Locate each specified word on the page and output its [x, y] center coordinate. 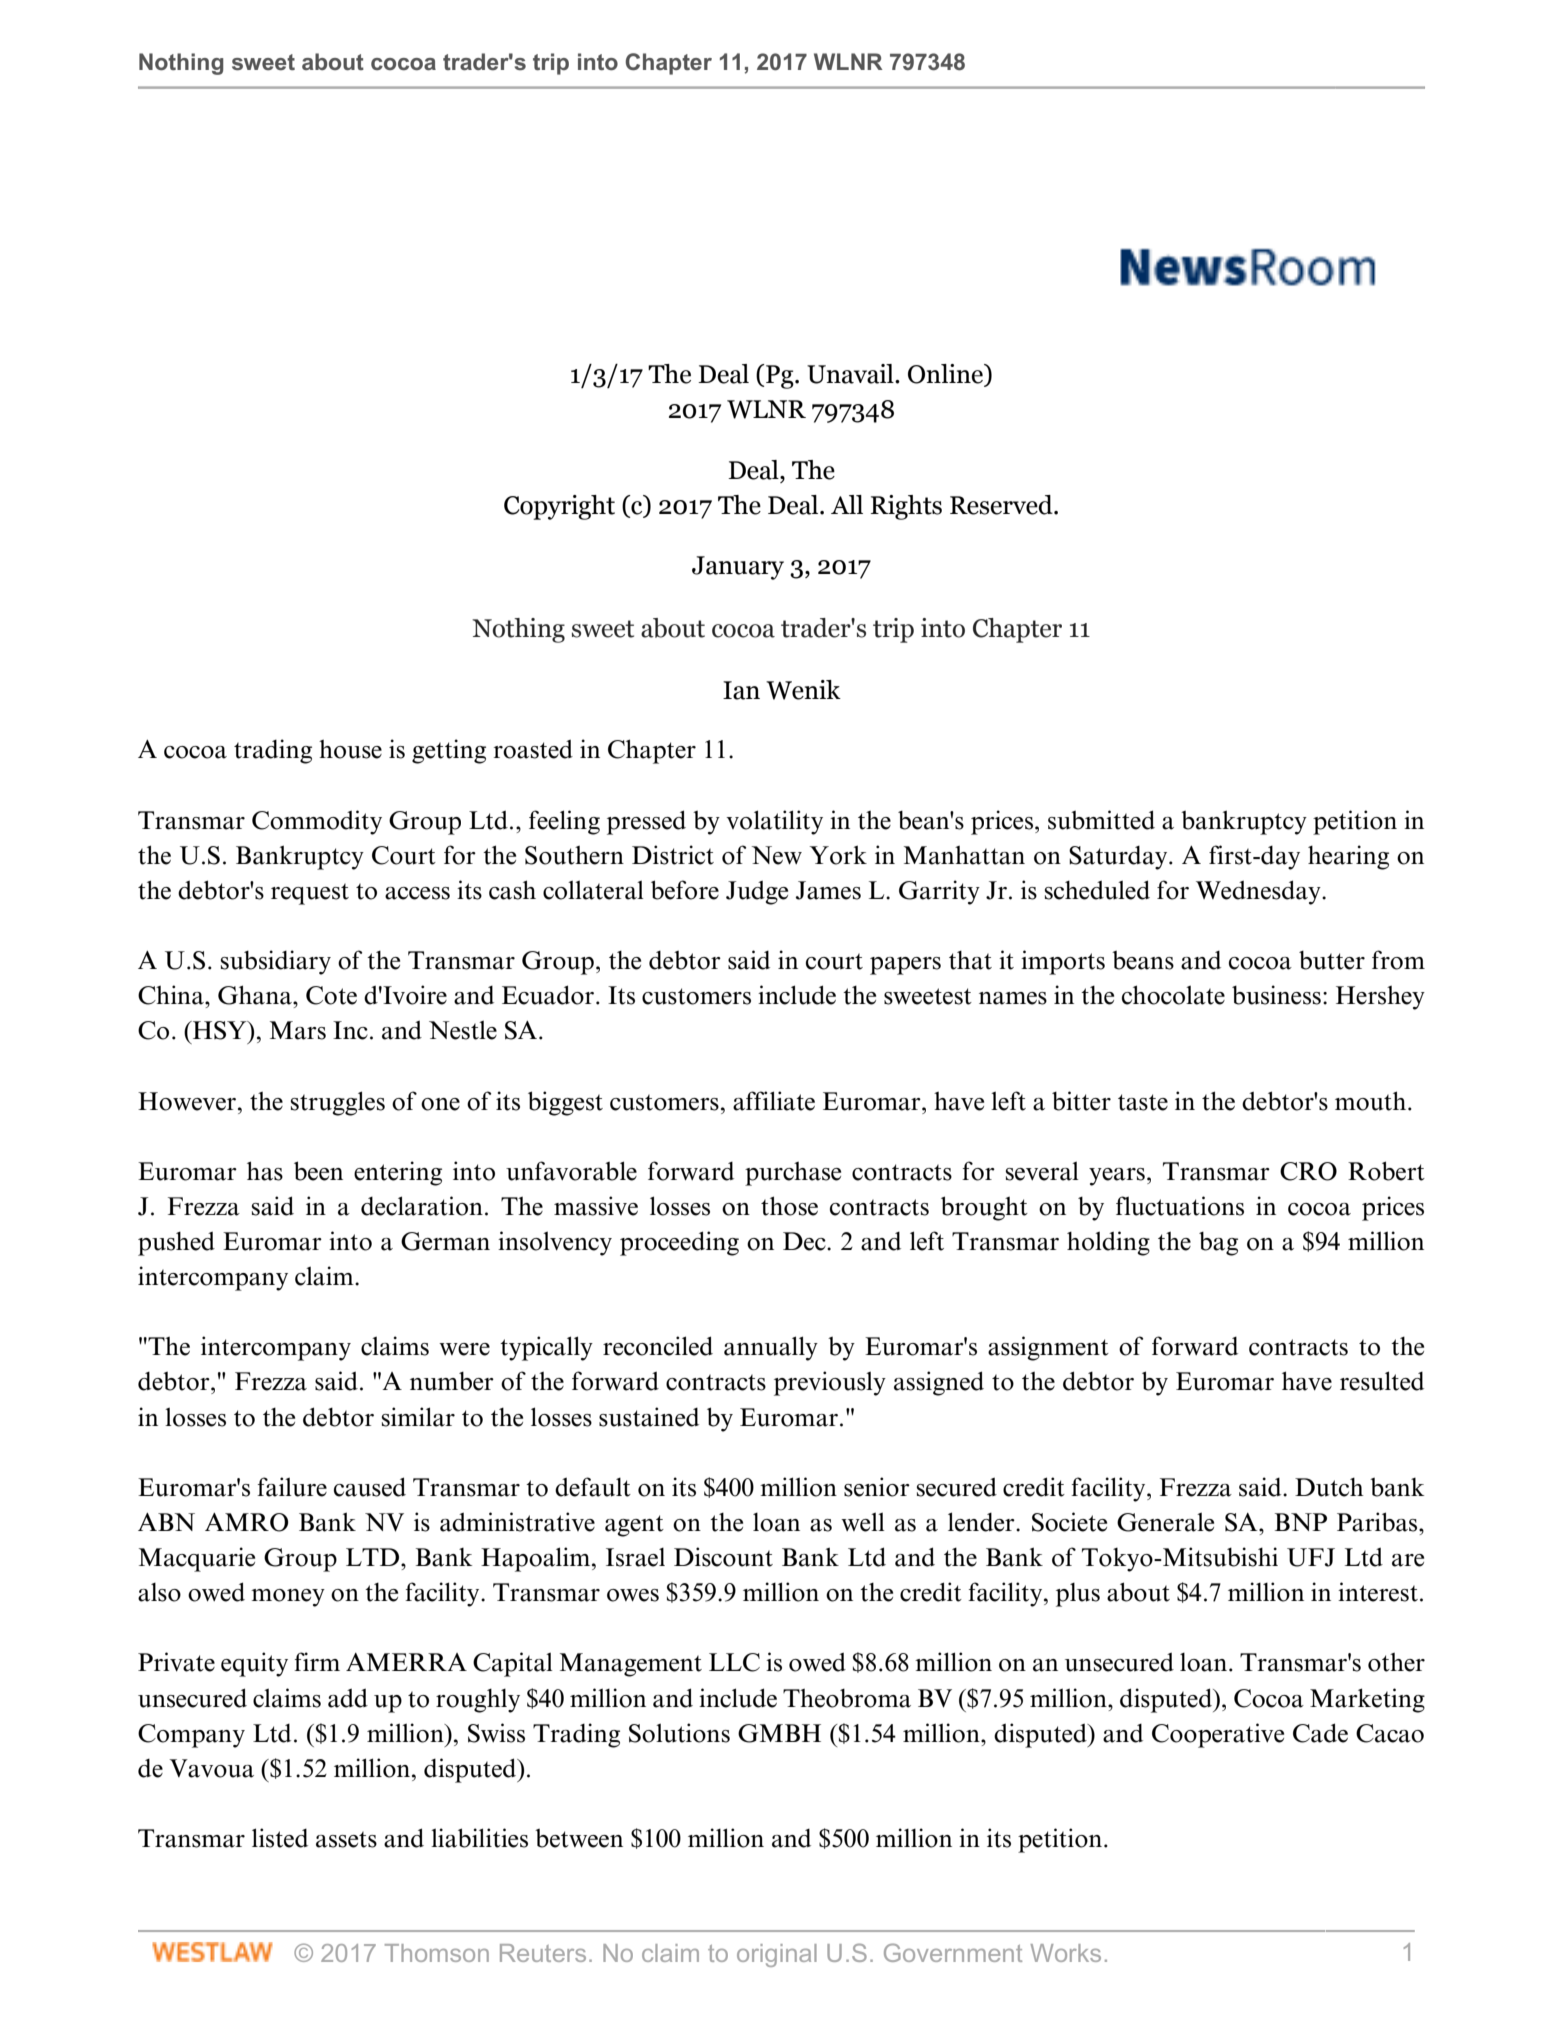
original [777, 1955]
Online [947, 375]
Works [1066, 1953]
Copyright [559, 507]
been [318, 1171]
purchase [793, 1174]
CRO [1308, 1171]
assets [346, 1840]
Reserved [1002, 505]
